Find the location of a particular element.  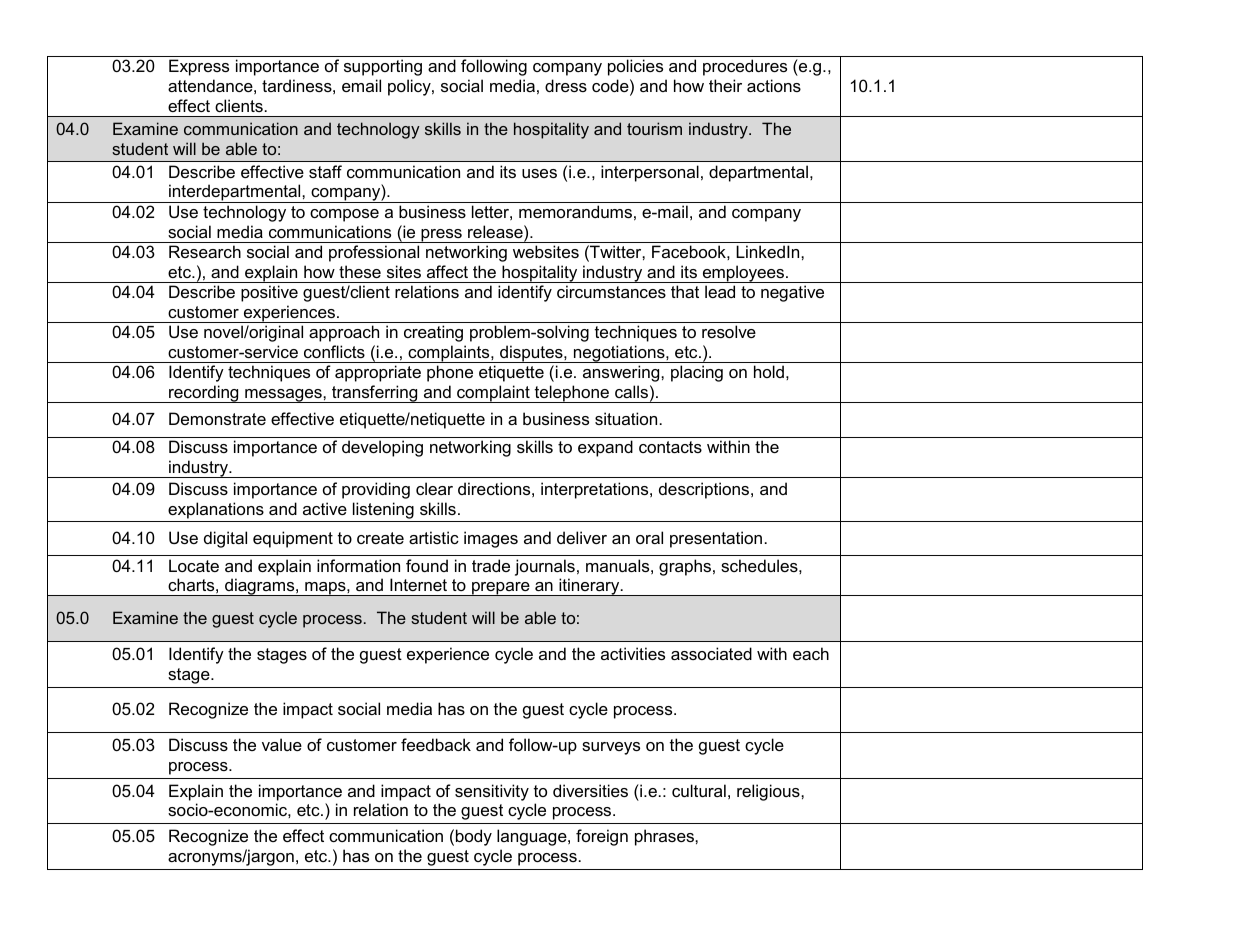

value is located at coordinates (282, 744).
